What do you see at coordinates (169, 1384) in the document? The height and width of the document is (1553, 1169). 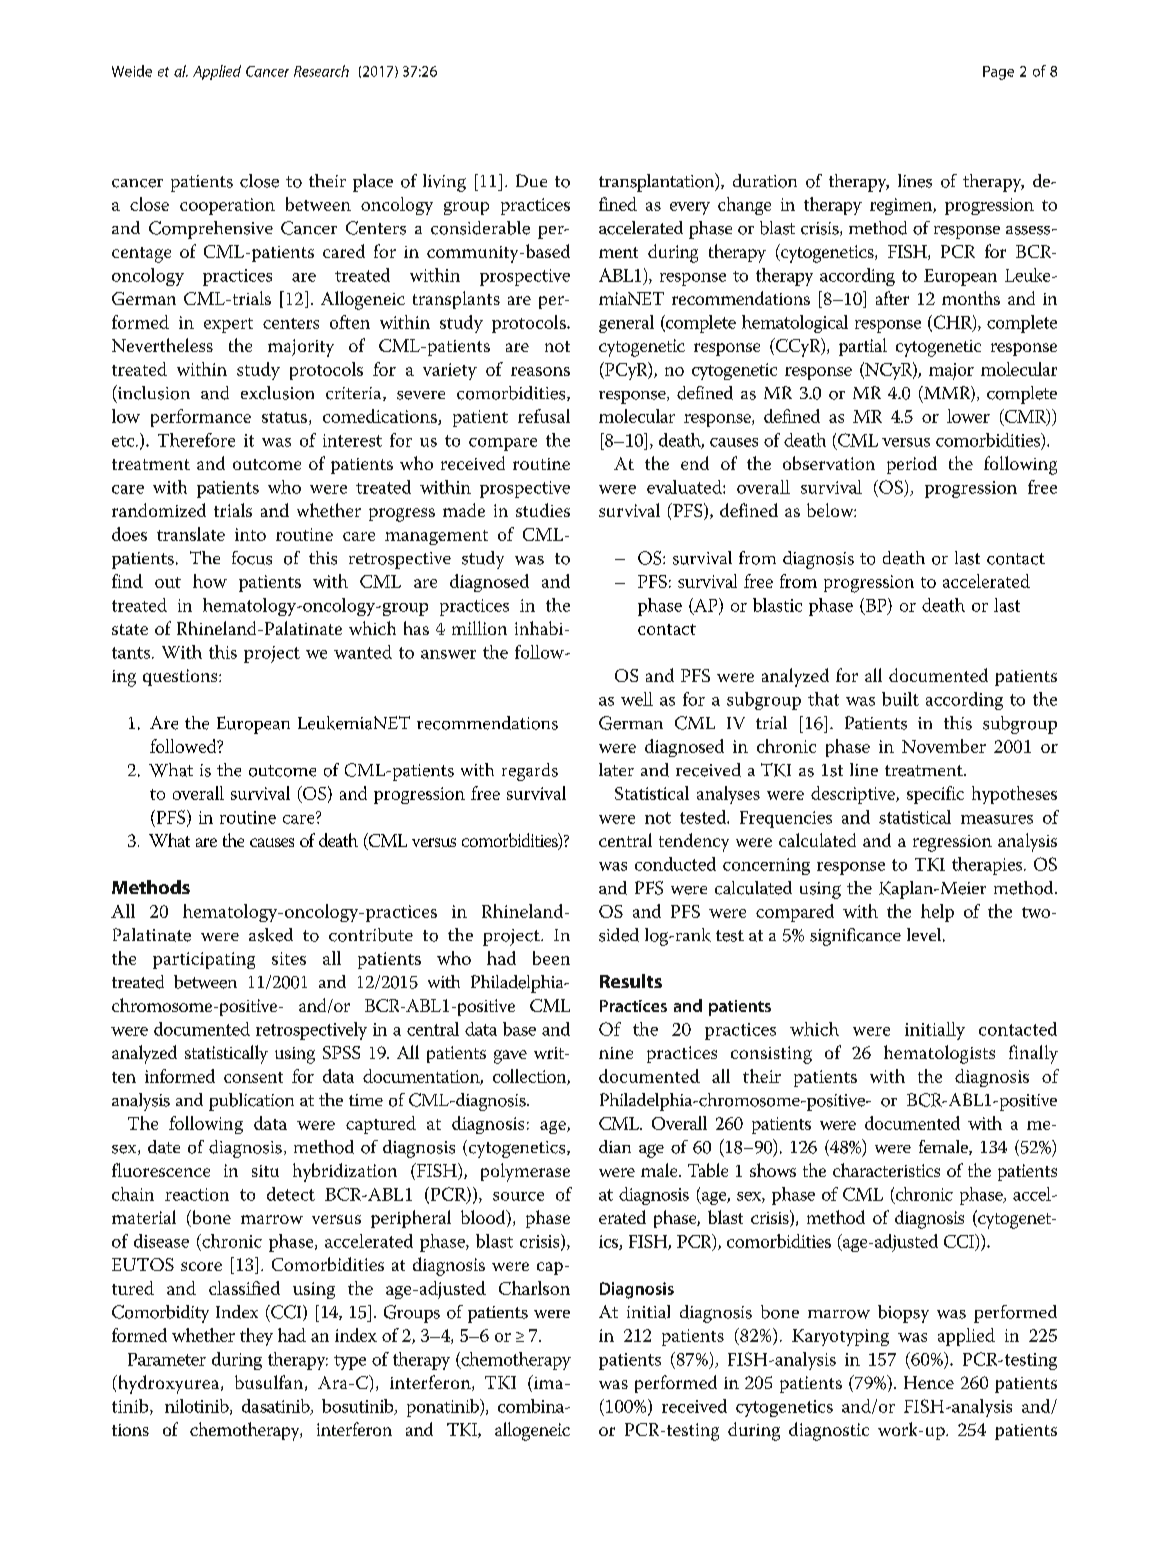 I see `hydroxyurea` at bounding box center [169, 1384].
